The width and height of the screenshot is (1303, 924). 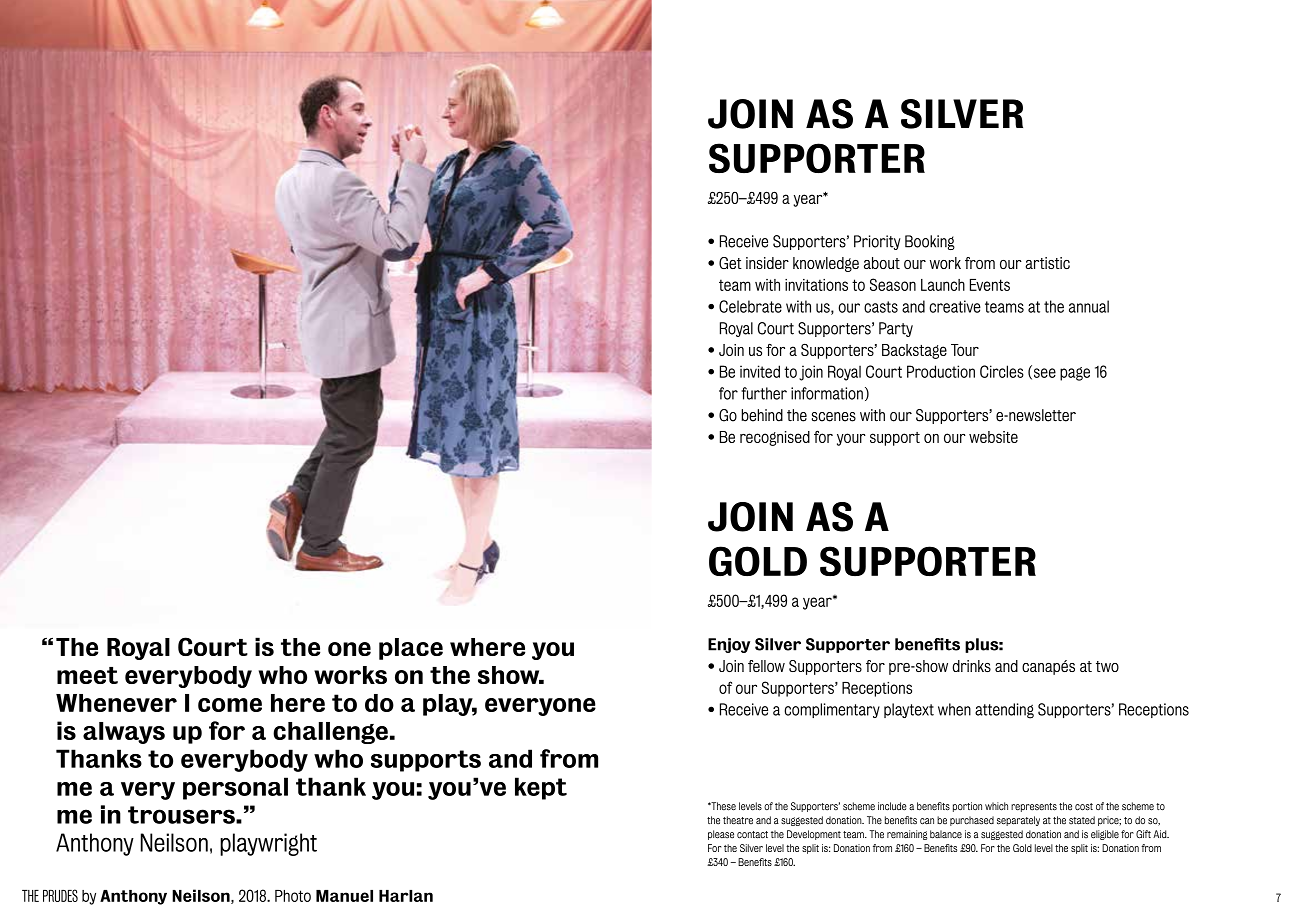 I want to click on behind, so click(x=762, y=415).
